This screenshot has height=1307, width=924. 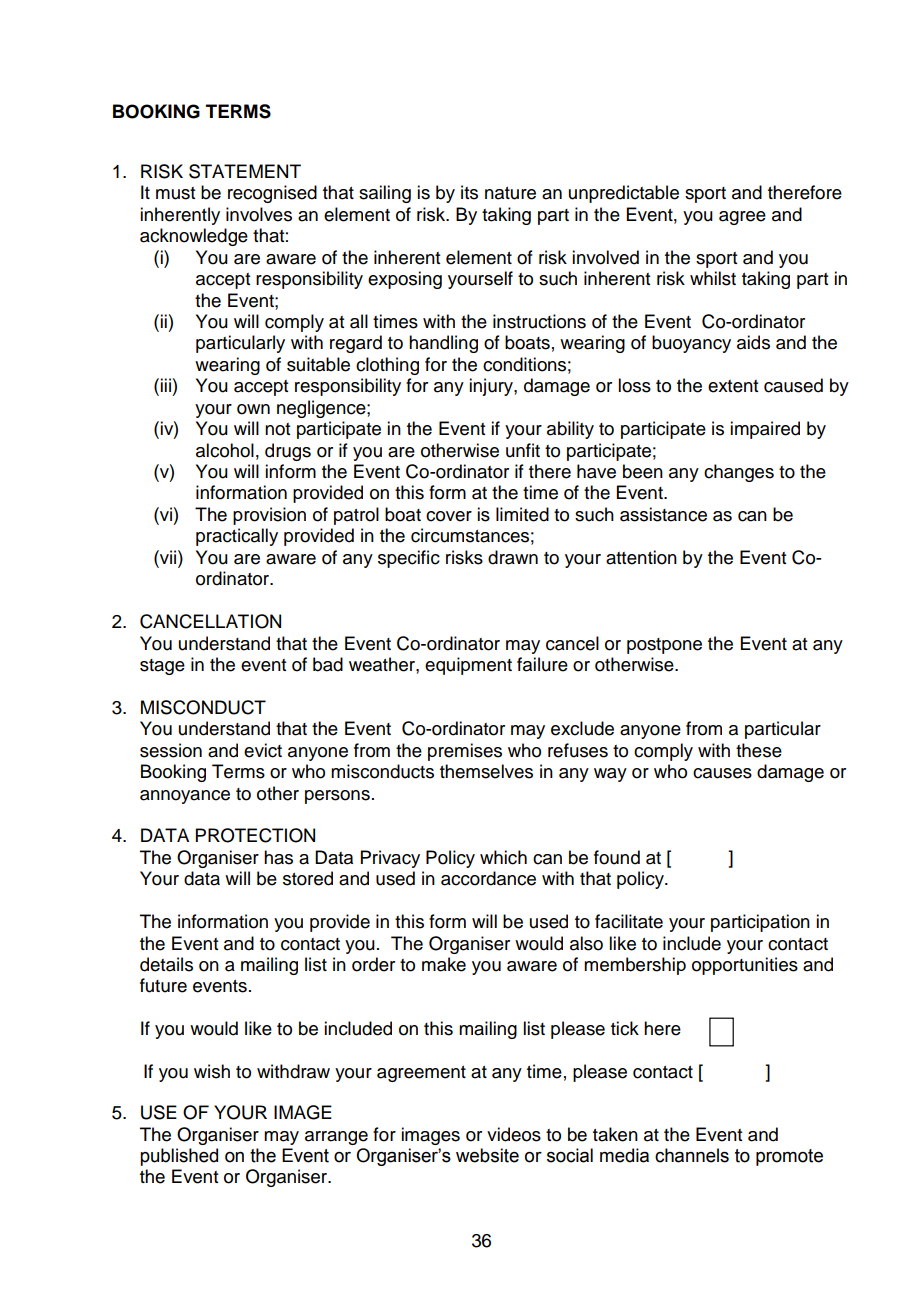 What do you see at coordinates (624, 194) in the screenshot?
I see `unpredictable` at bounding box center [624, 194].
